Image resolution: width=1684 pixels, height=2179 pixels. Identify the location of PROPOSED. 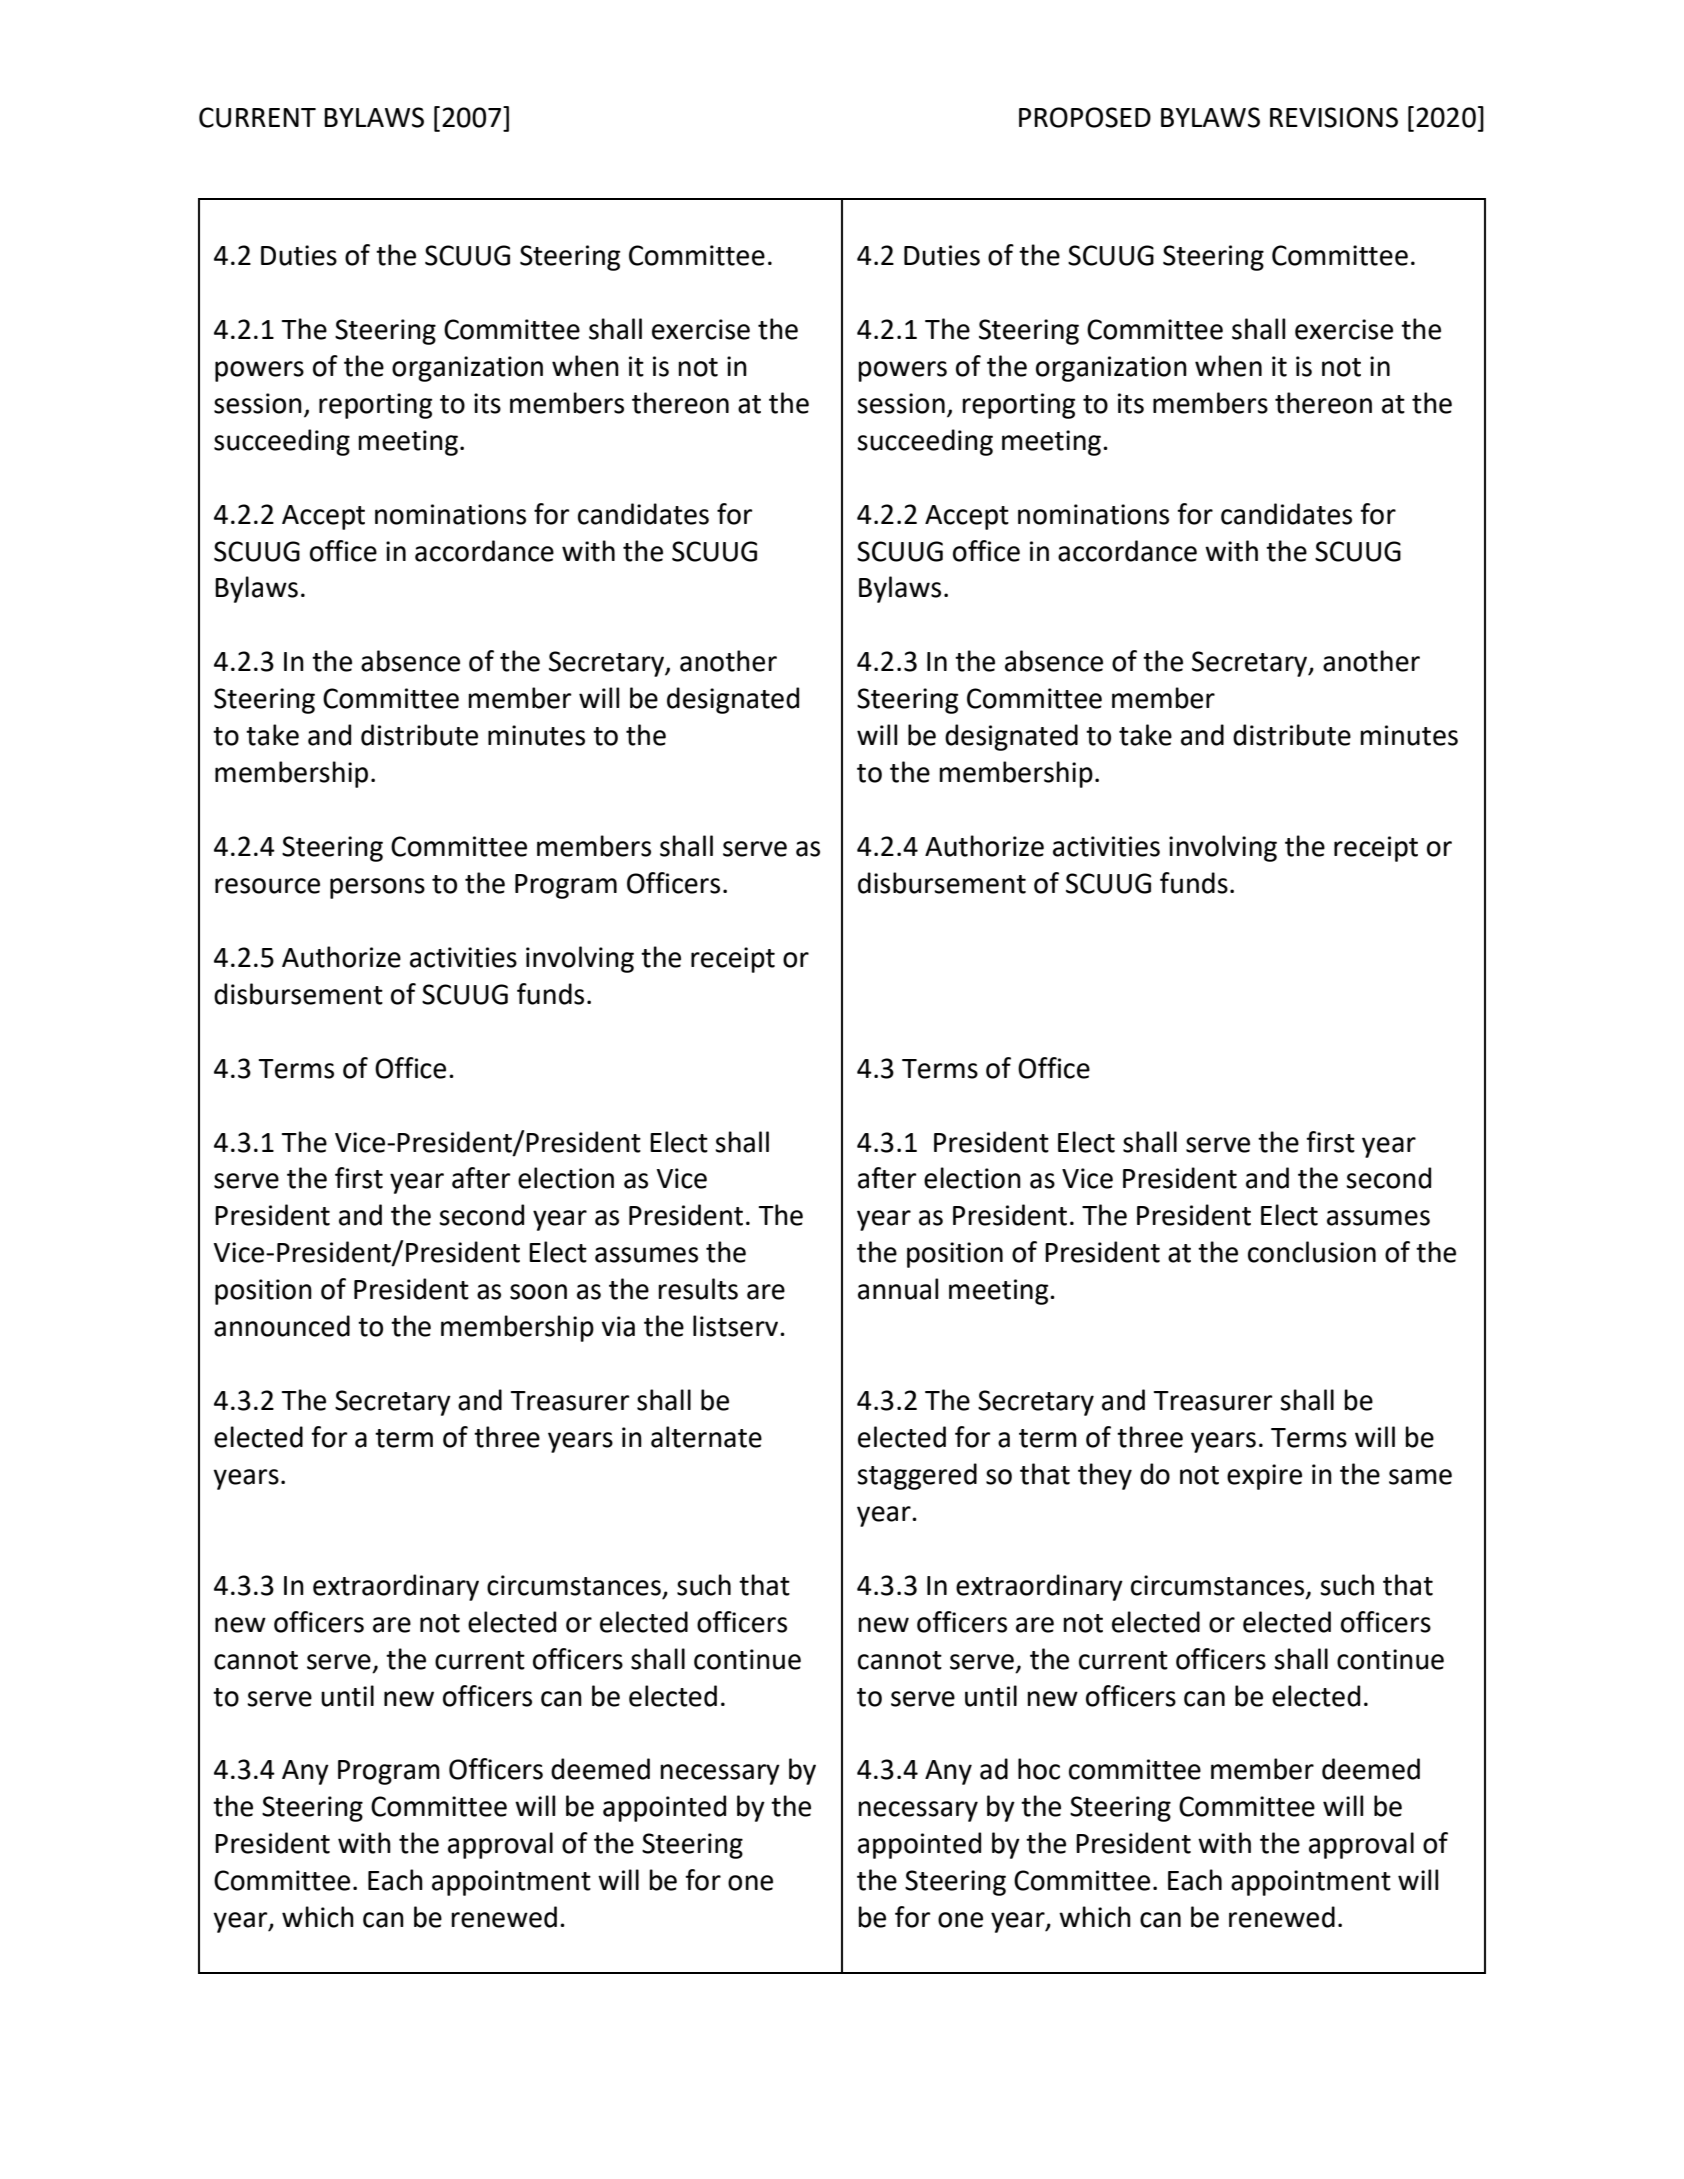
(1085, 117).
